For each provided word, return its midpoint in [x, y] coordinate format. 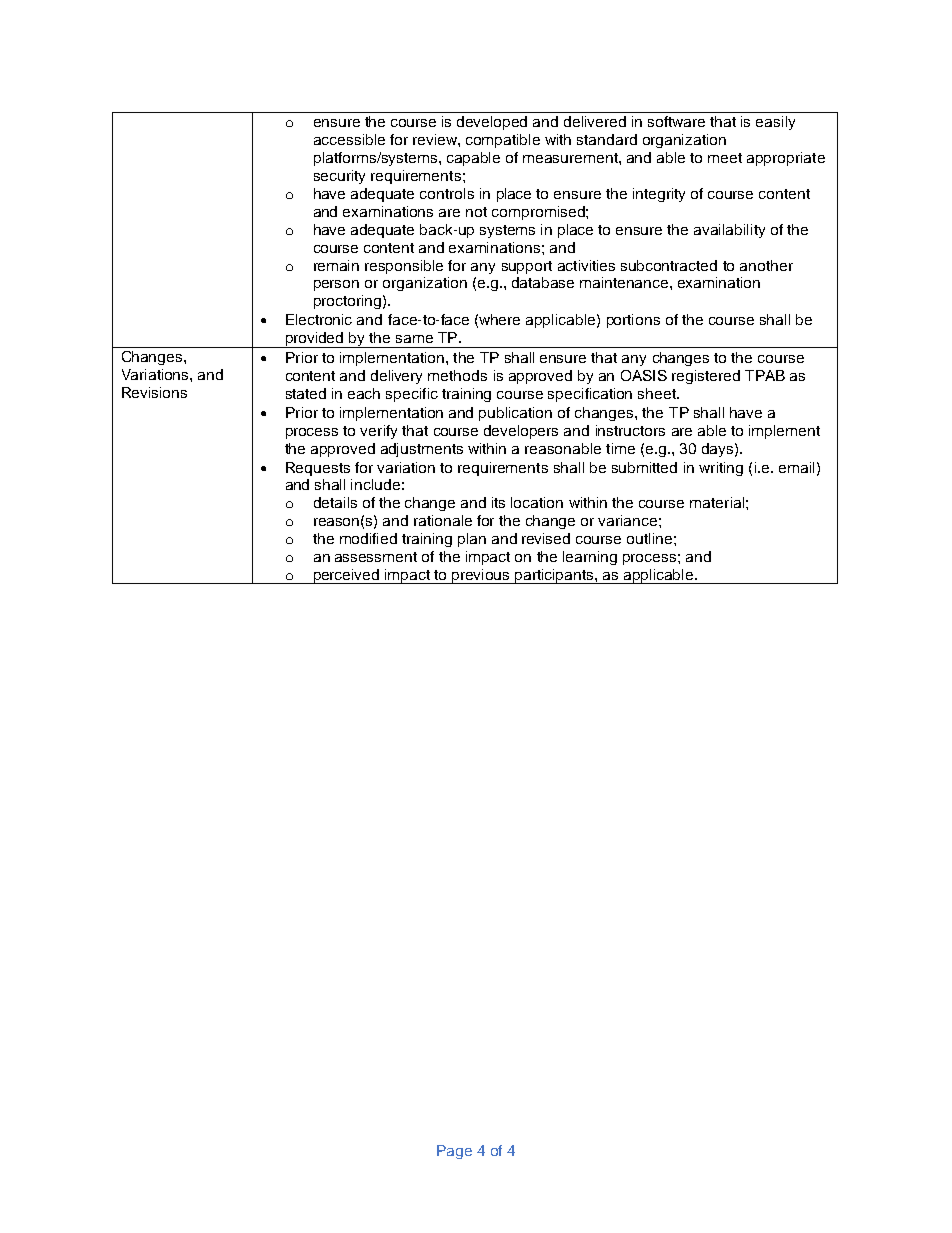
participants [555, 576]
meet [725, 158]
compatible [503, 141]
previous [482, 576]
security [339, 177]
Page [454, 1152]
